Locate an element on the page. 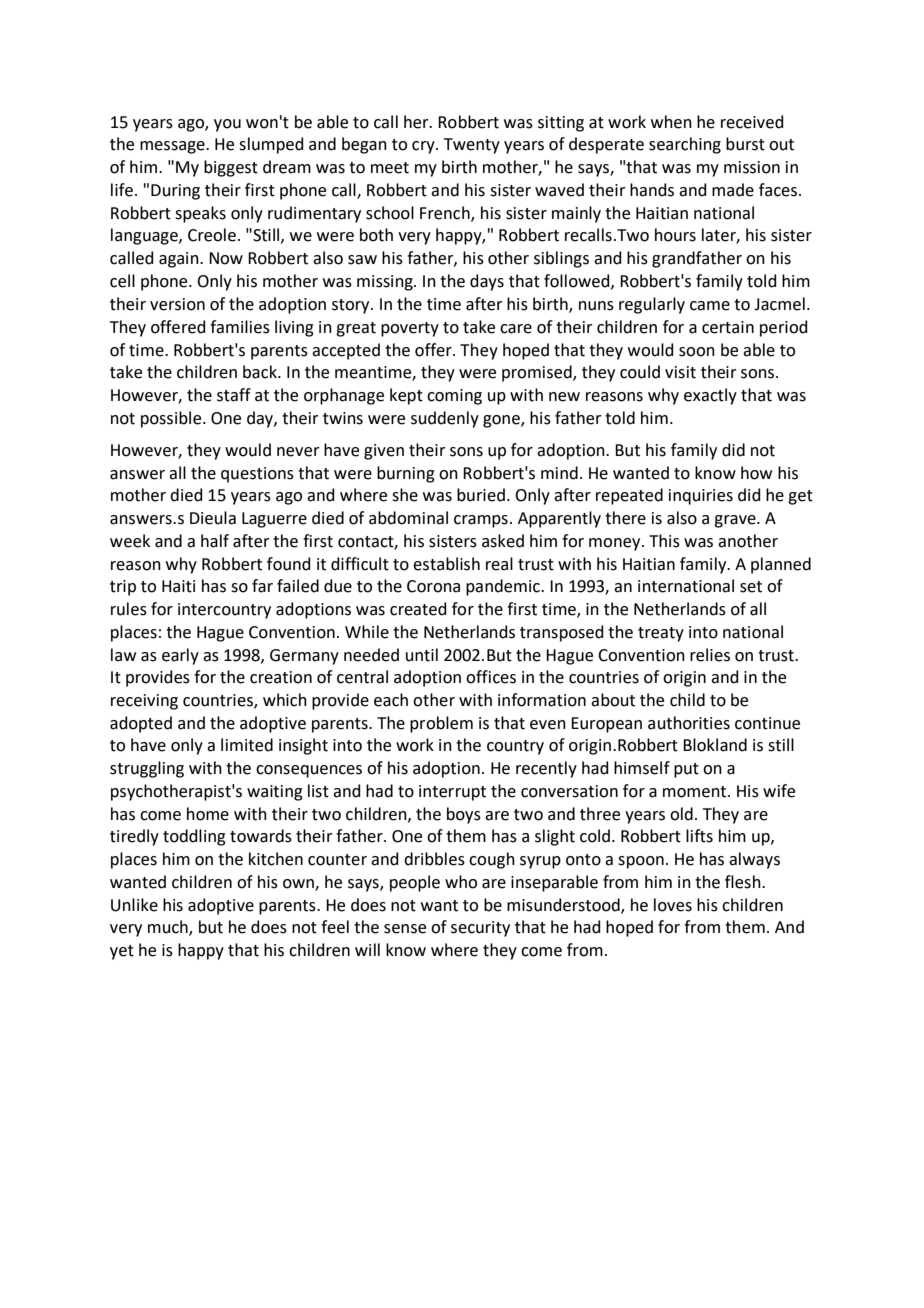 This page has height=1308, width=924. much is located at coordinates (169, 928).
